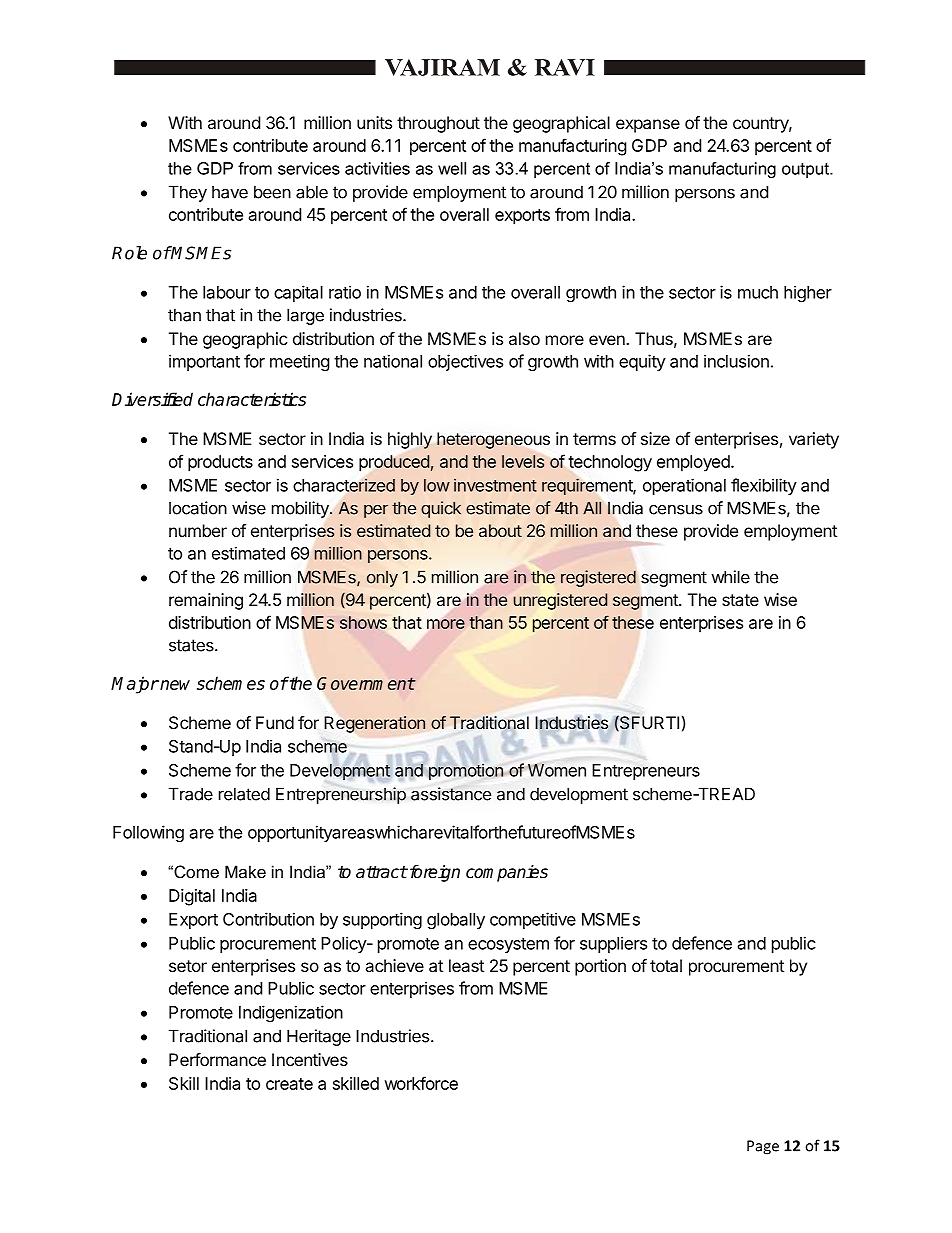  Describe the element at coordinates (206, 601) in the screenshot. I see `remaining` at that location.
